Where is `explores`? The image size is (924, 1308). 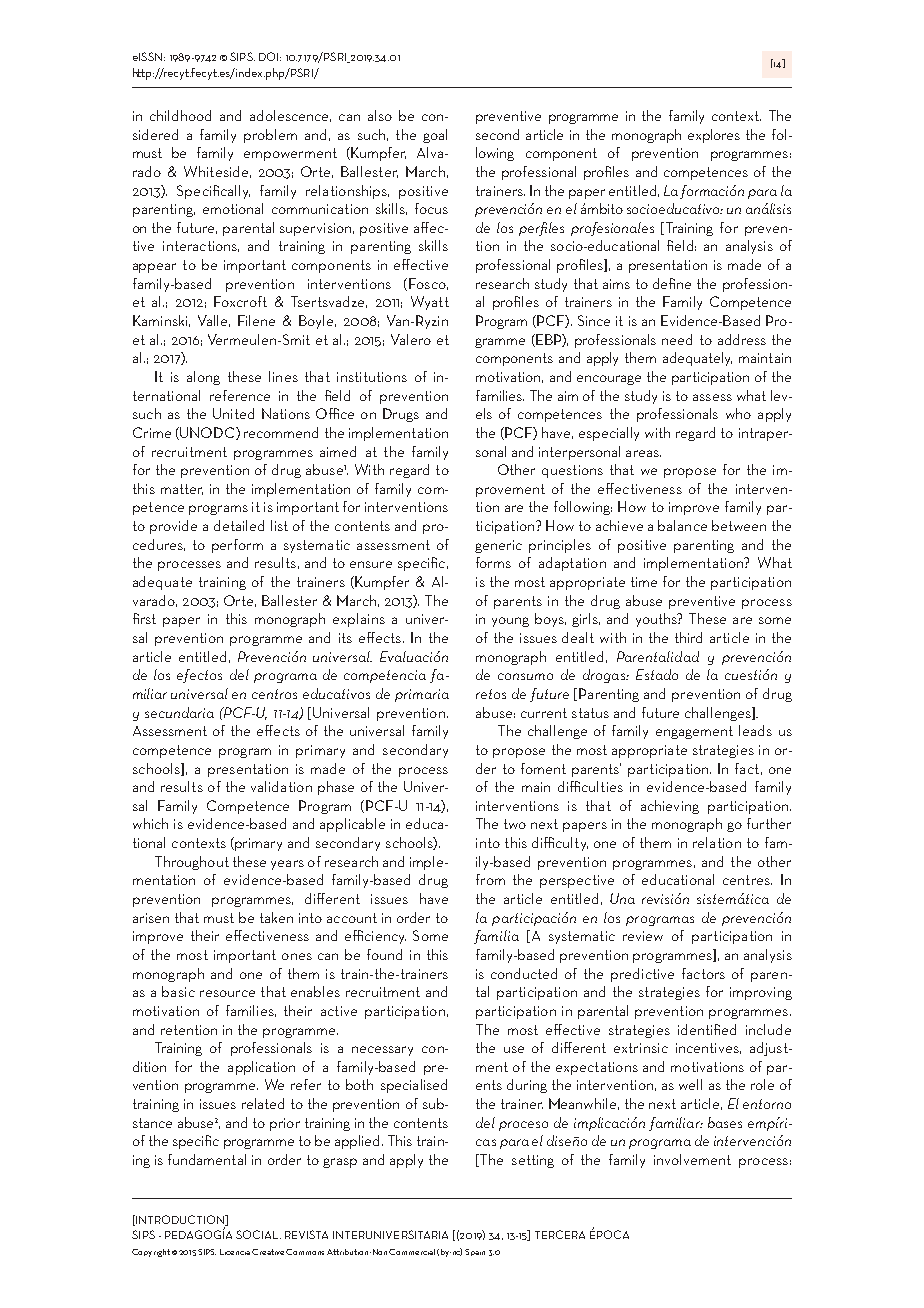 explores is located at coordinates (714, 136).
